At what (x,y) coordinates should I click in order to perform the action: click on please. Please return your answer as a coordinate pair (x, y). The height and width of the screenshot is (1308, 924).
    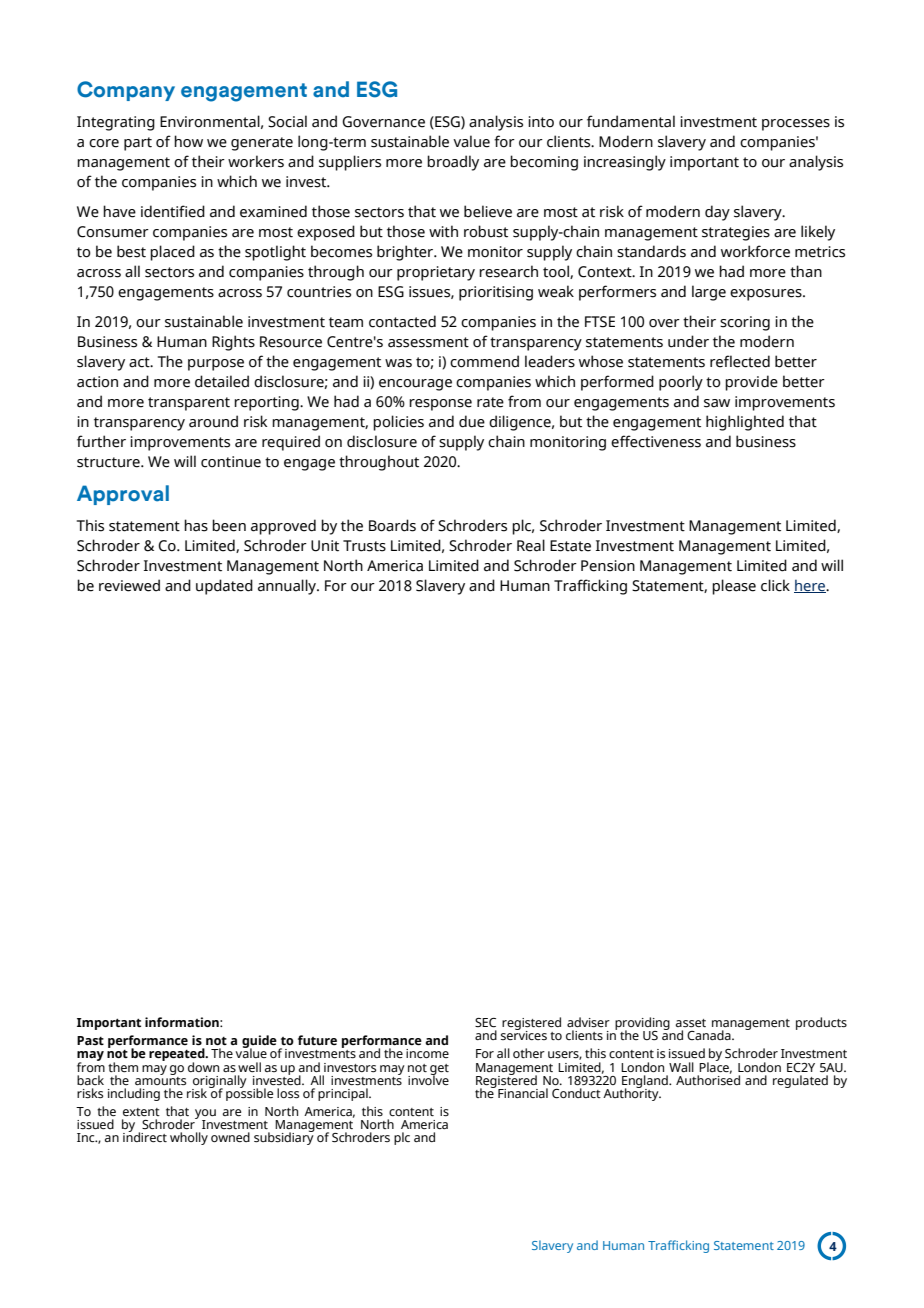
    Looking at the image, I should click on (734, 587).
